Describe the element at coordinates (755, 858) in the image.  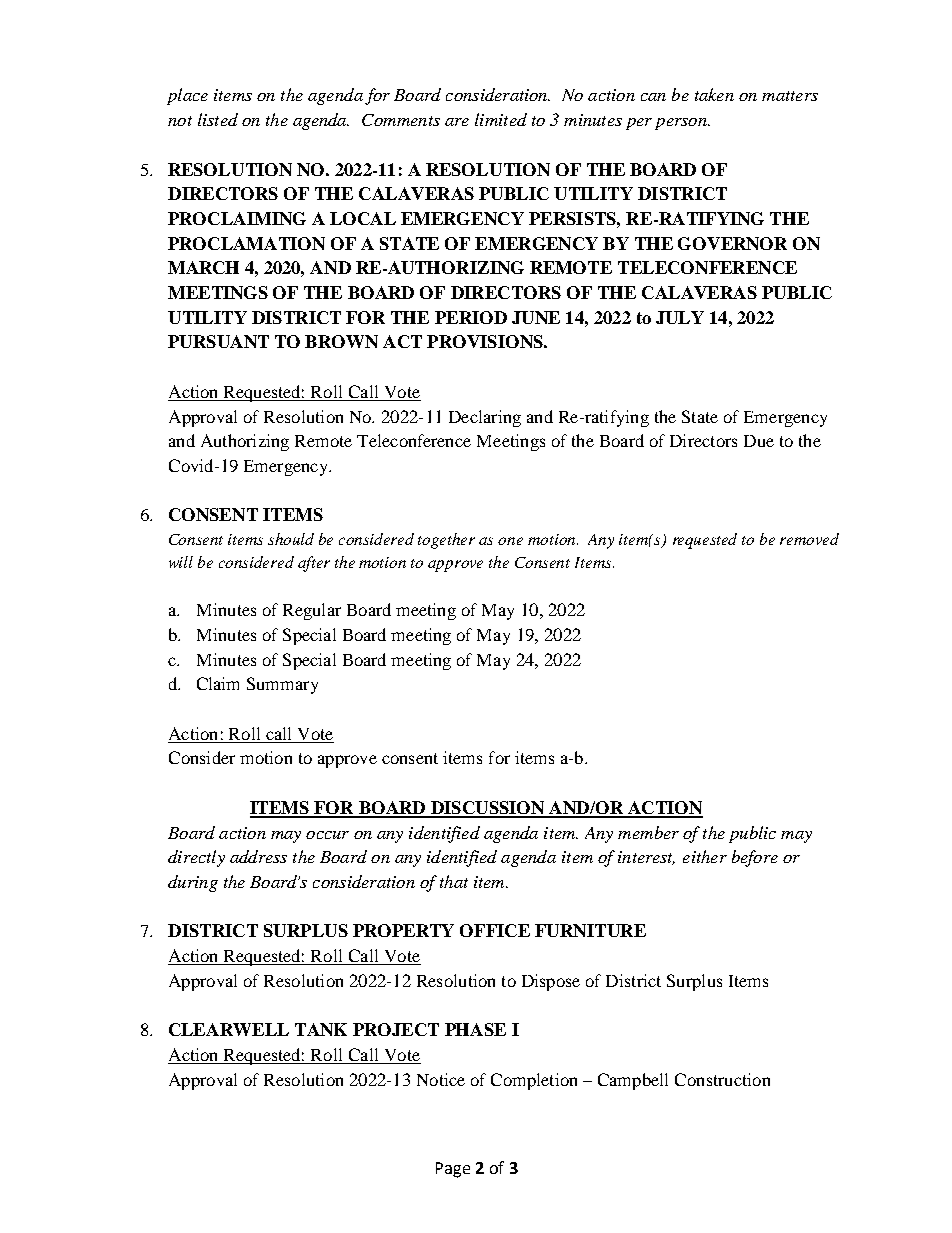
I see `before` at that location.
